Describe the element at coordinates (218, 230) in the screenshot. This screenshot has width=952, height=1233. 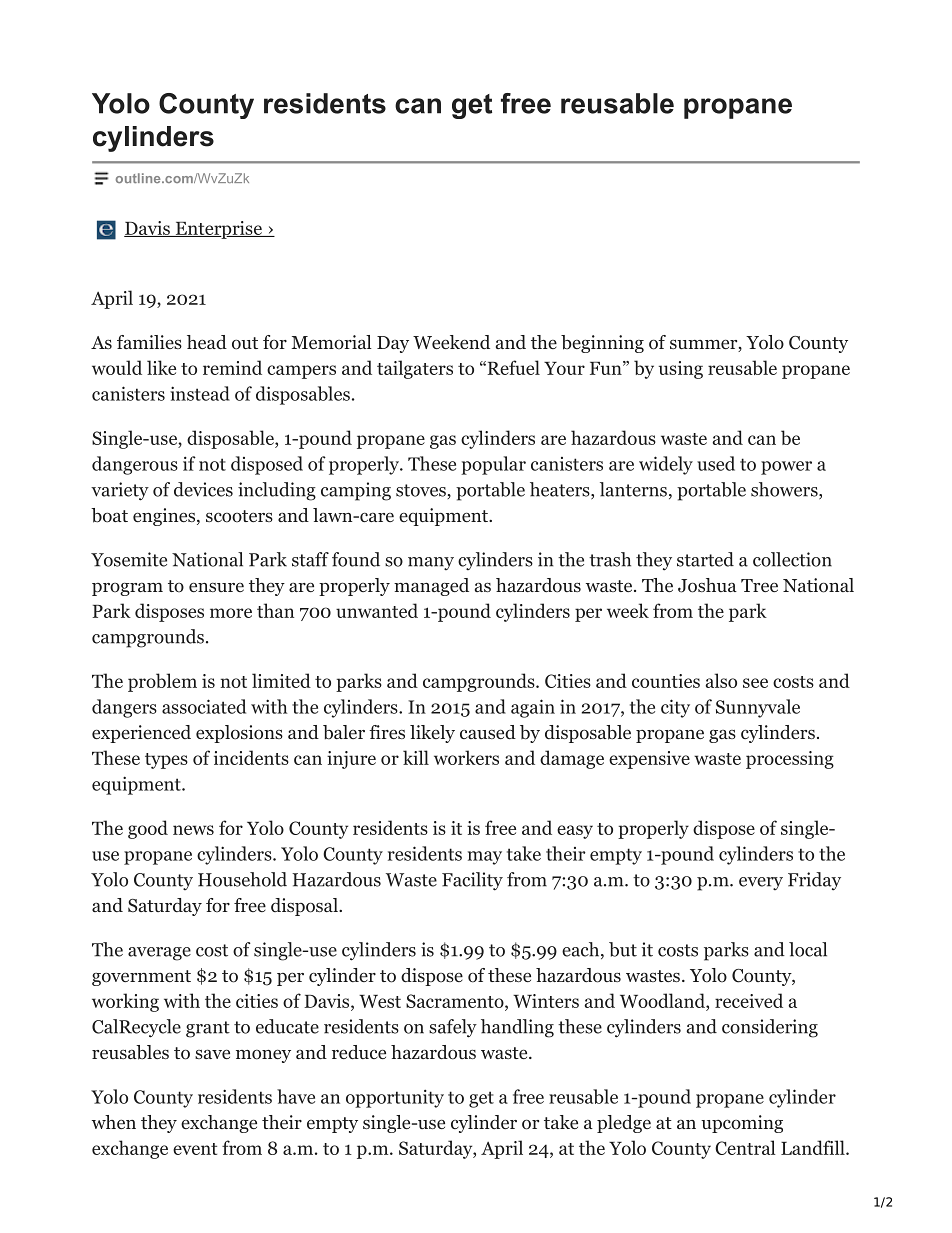
I see `Enterprise` at that location.
